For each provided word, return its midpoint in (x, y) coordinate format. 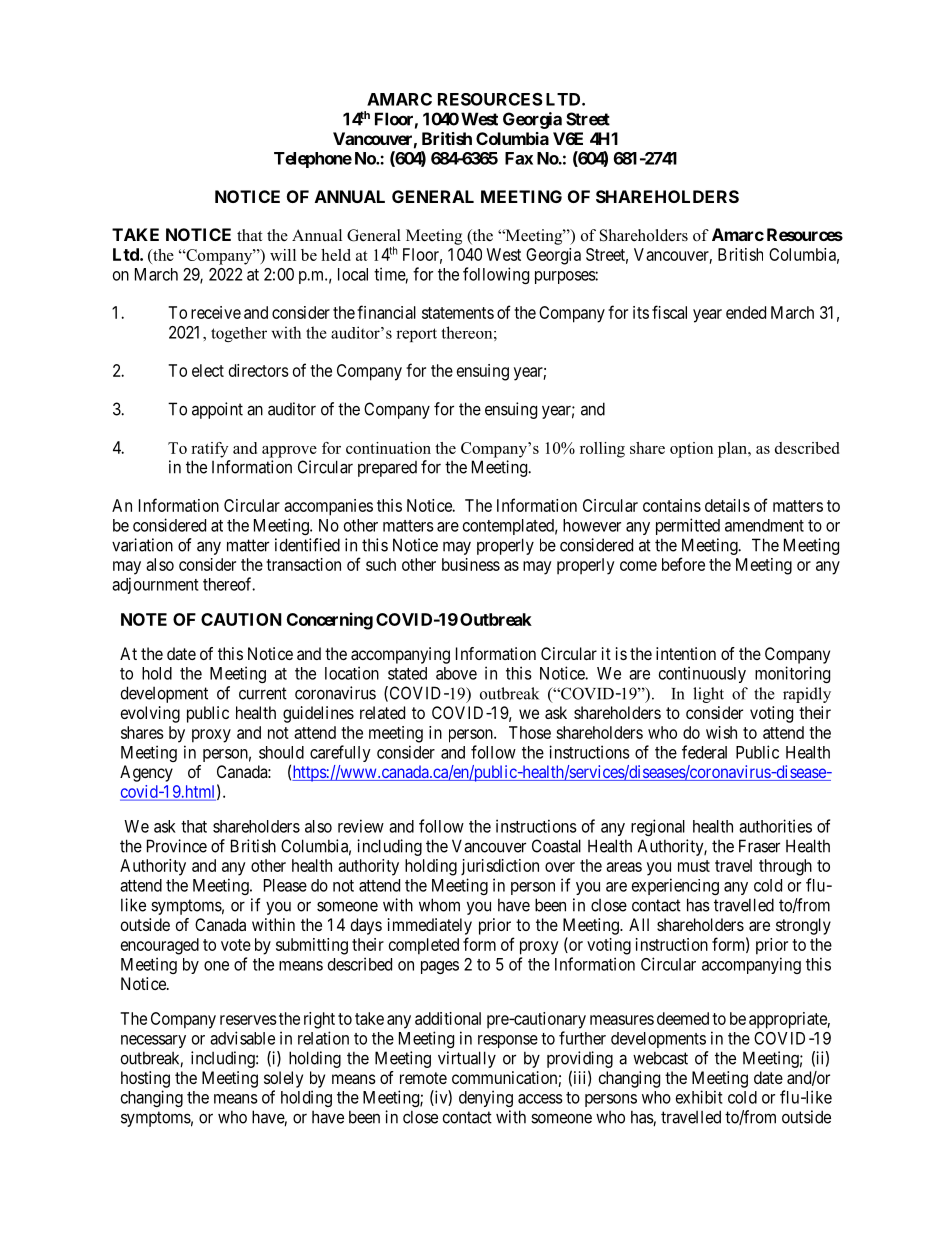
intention (686, 653)
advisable (242, 1038)
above (456, 673)
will (283, 255)
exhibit (699, 1097)
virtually (467, 1059)
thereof (229, 584)
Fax (519, 158)
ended (746, 312)
